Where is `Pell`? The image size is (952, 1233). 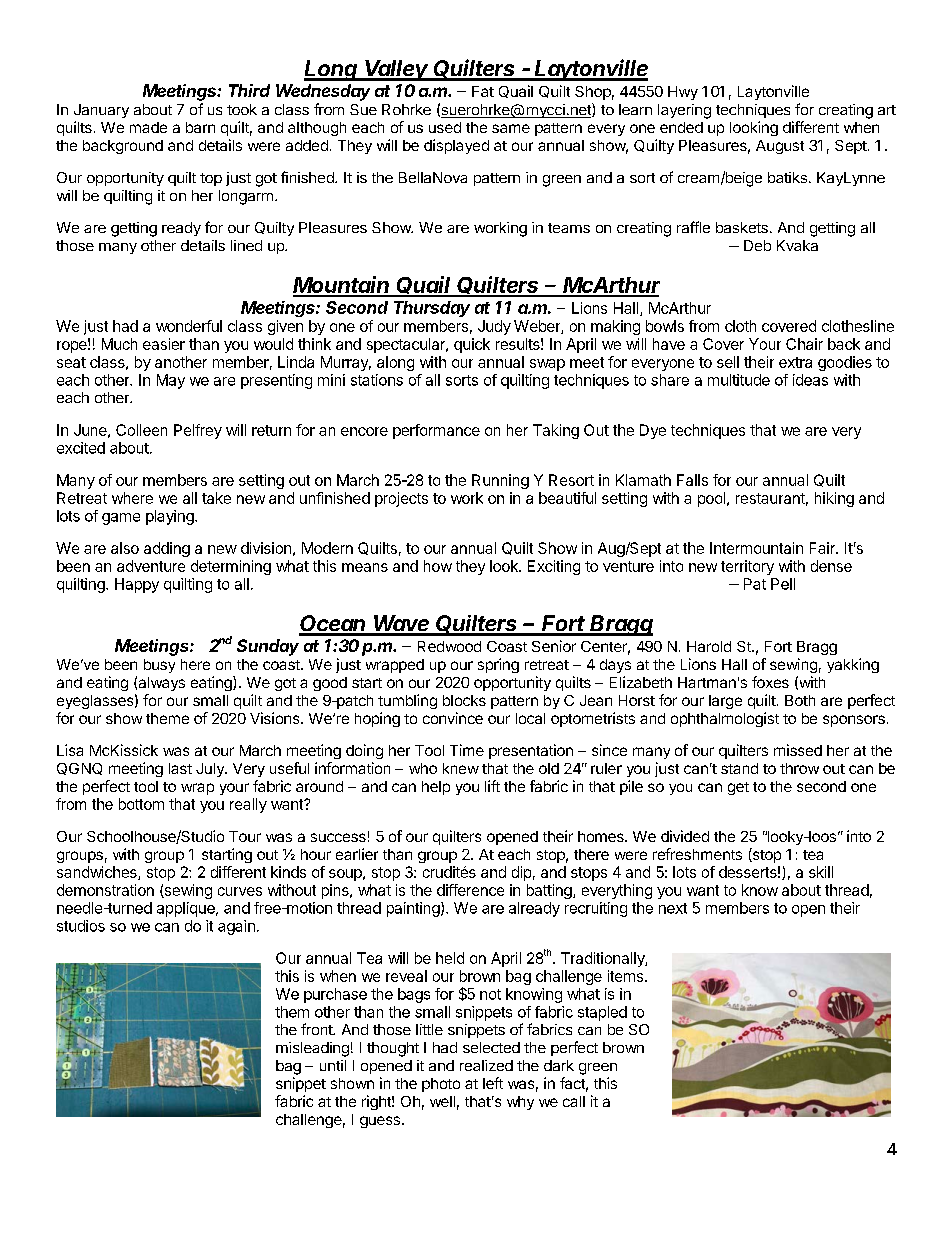 Pell is located at coordinates (783, 584).
